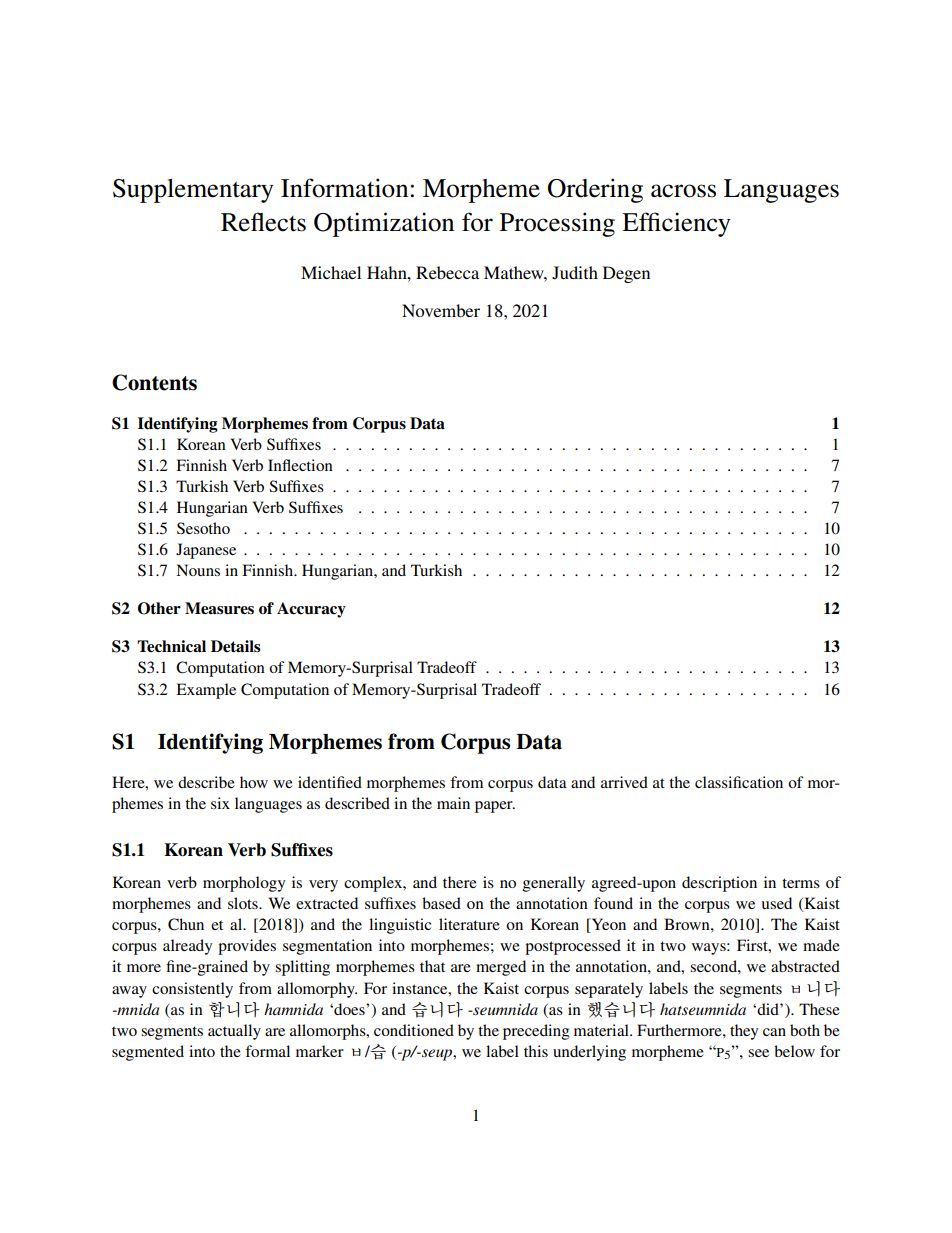 The width and height of the page is (952, 1233). I want to click on Supplementary, so click(193, 191).
